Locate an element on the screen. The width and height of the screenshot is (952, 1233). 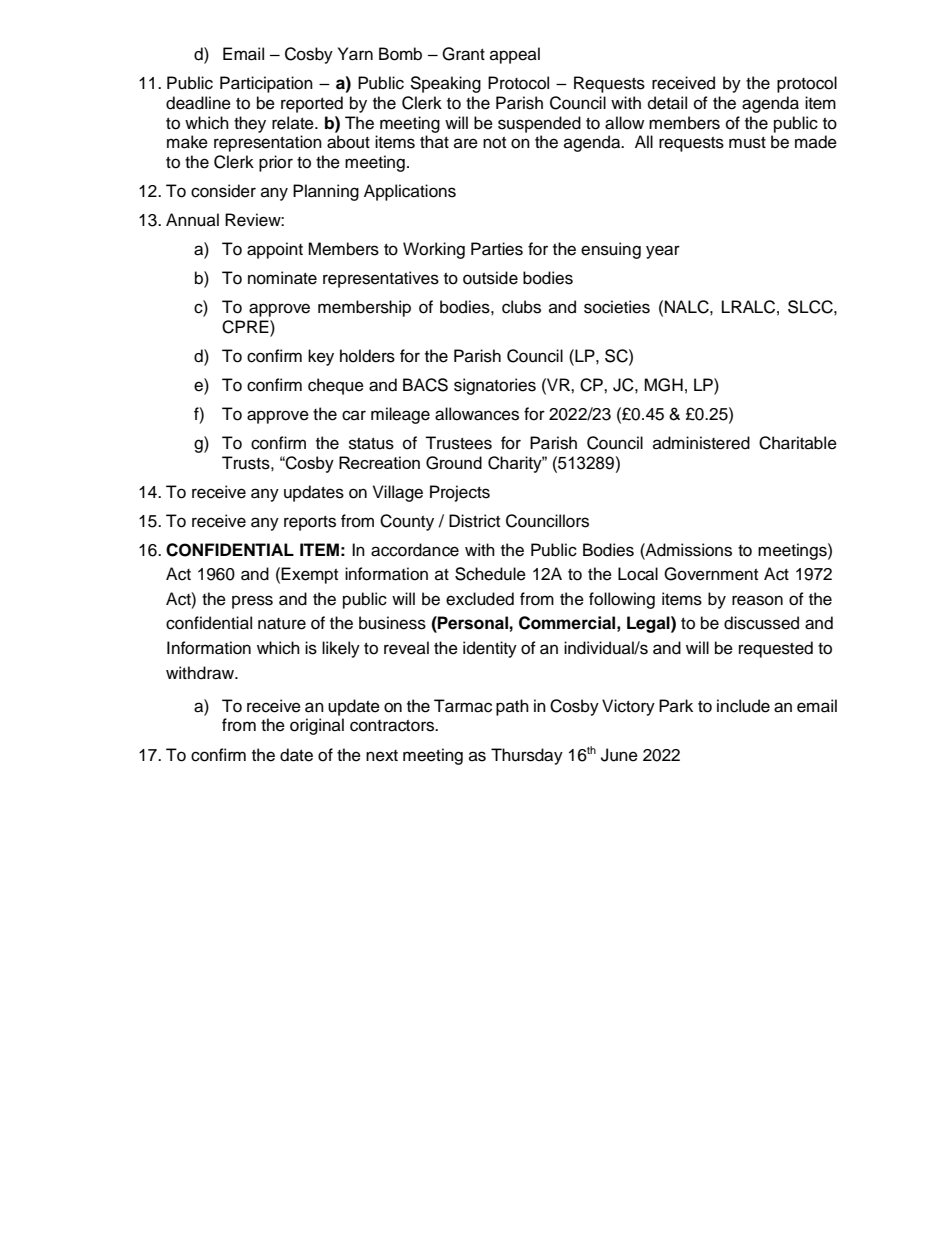
clubs is located at coordinates (521, 307).
